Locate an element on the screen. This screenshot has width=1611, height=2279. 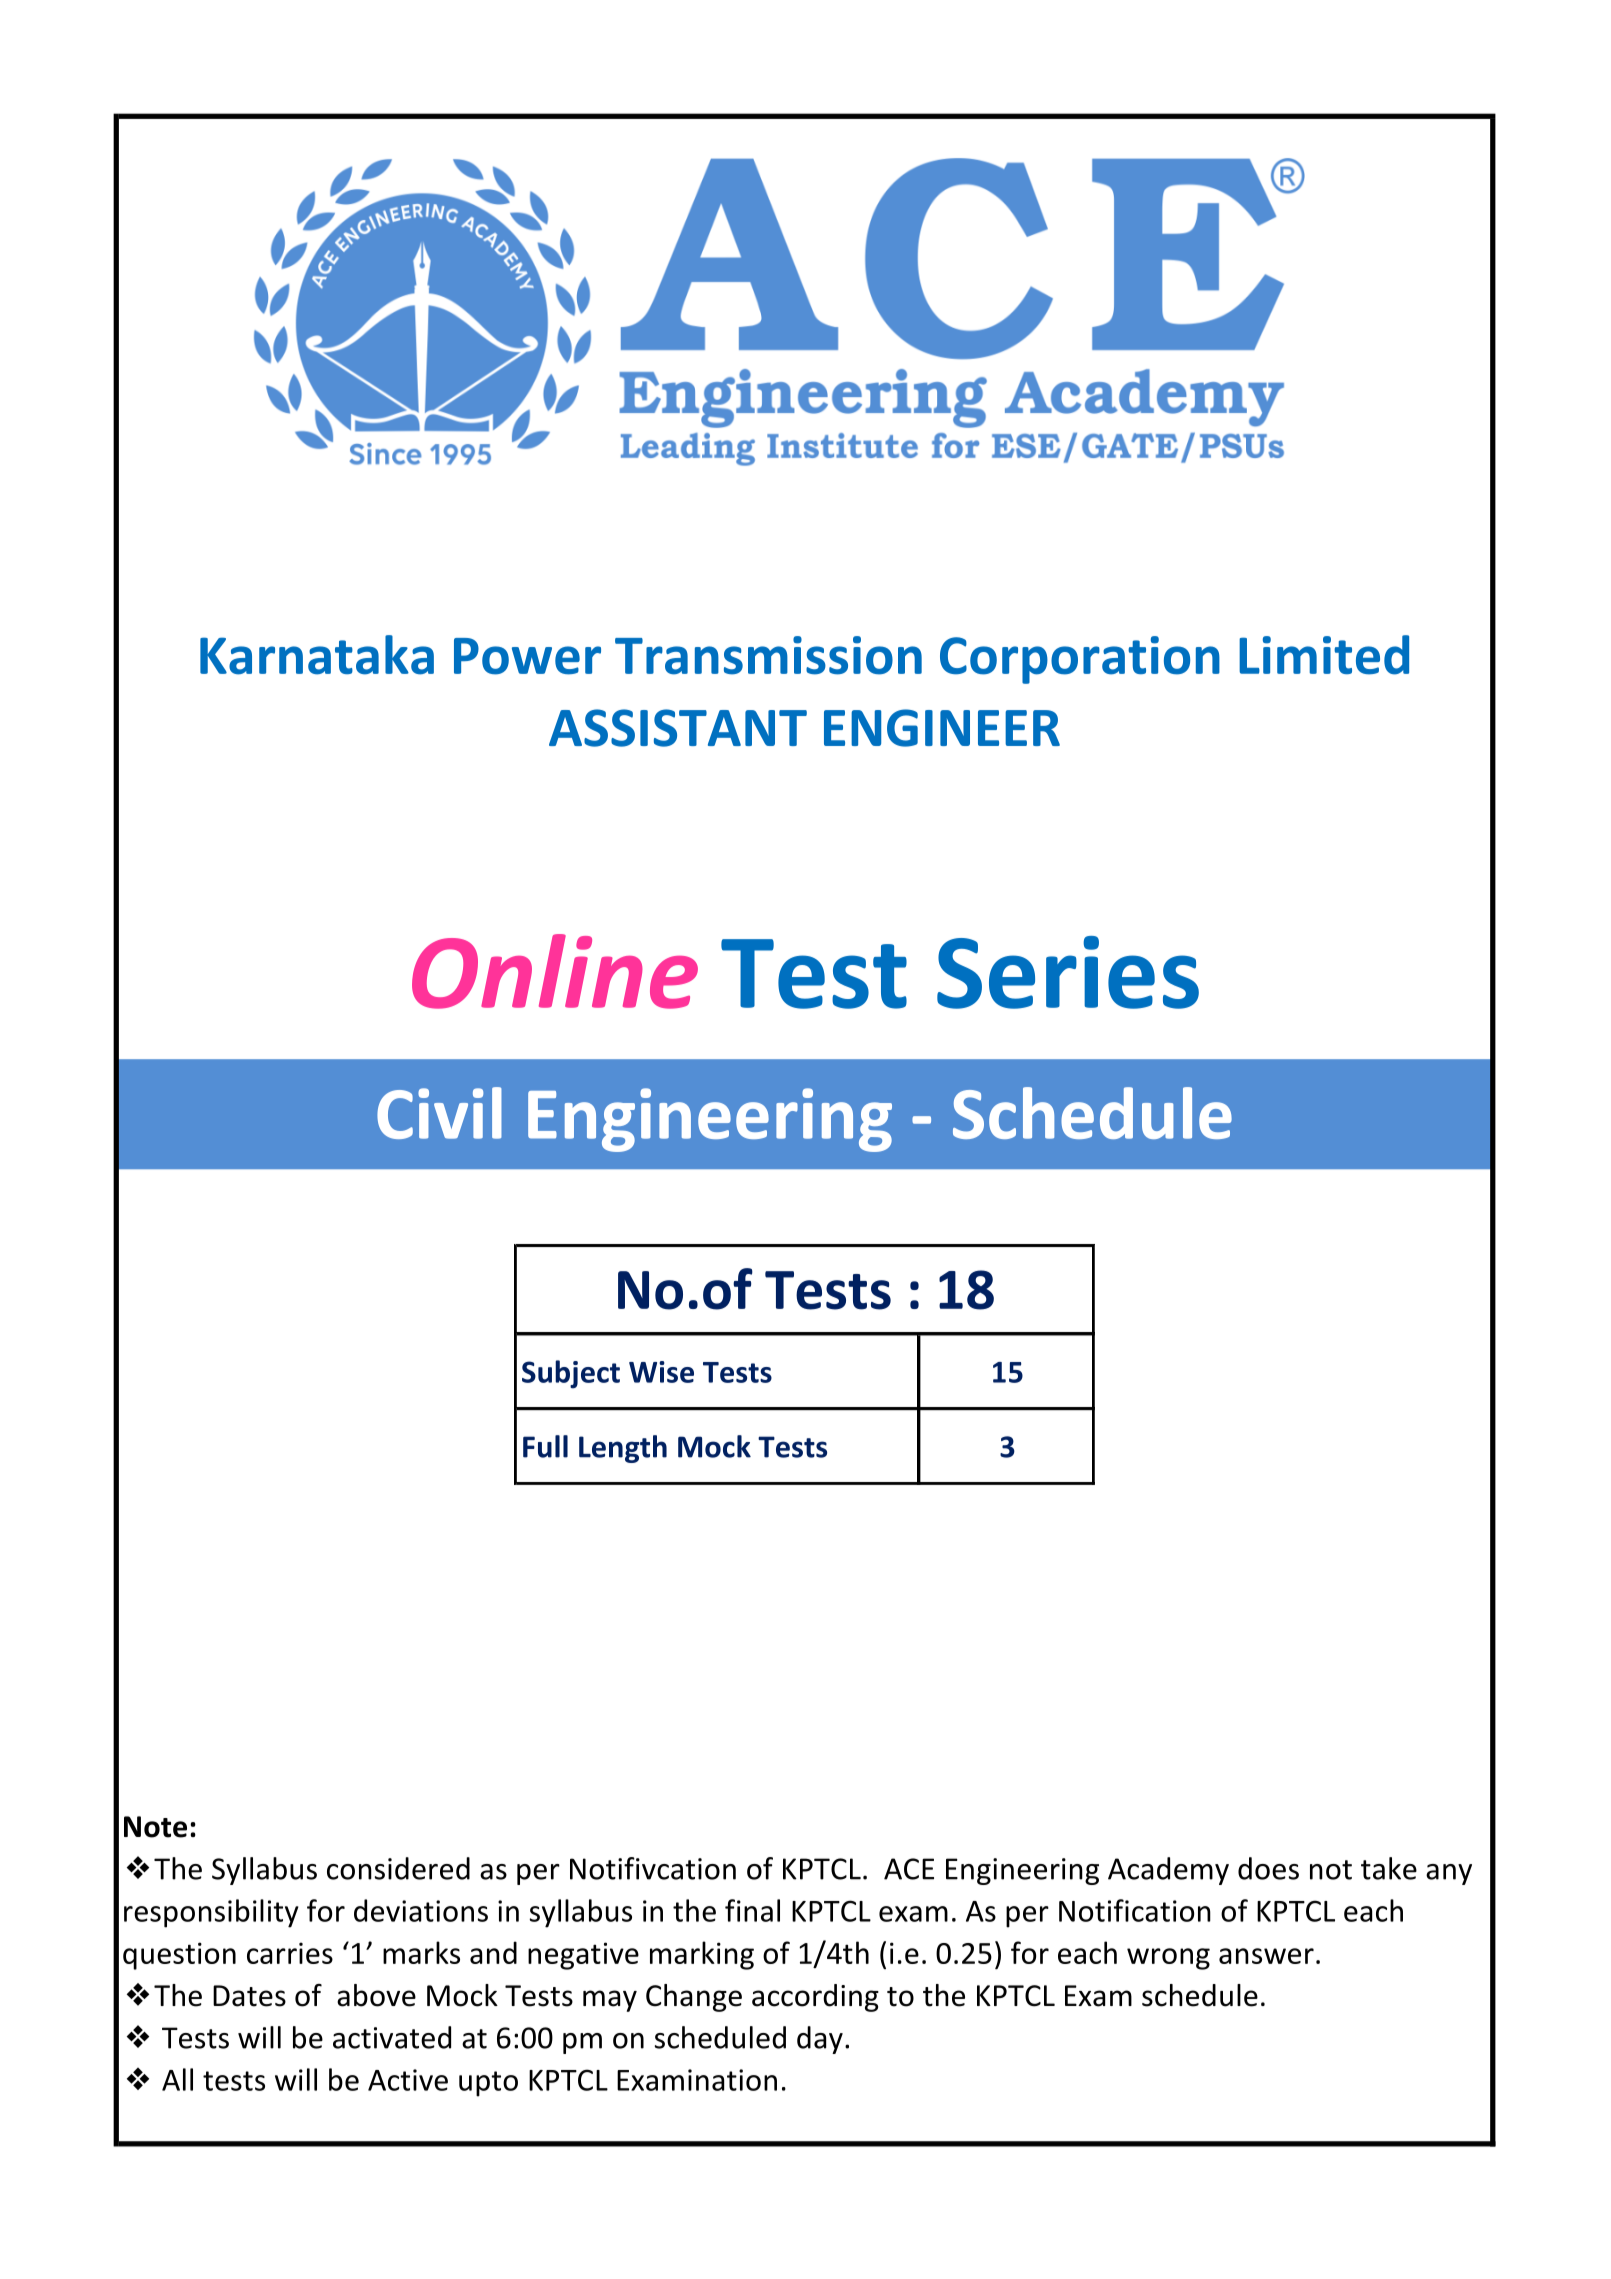
Series is located at coordinates (1068, 972).
